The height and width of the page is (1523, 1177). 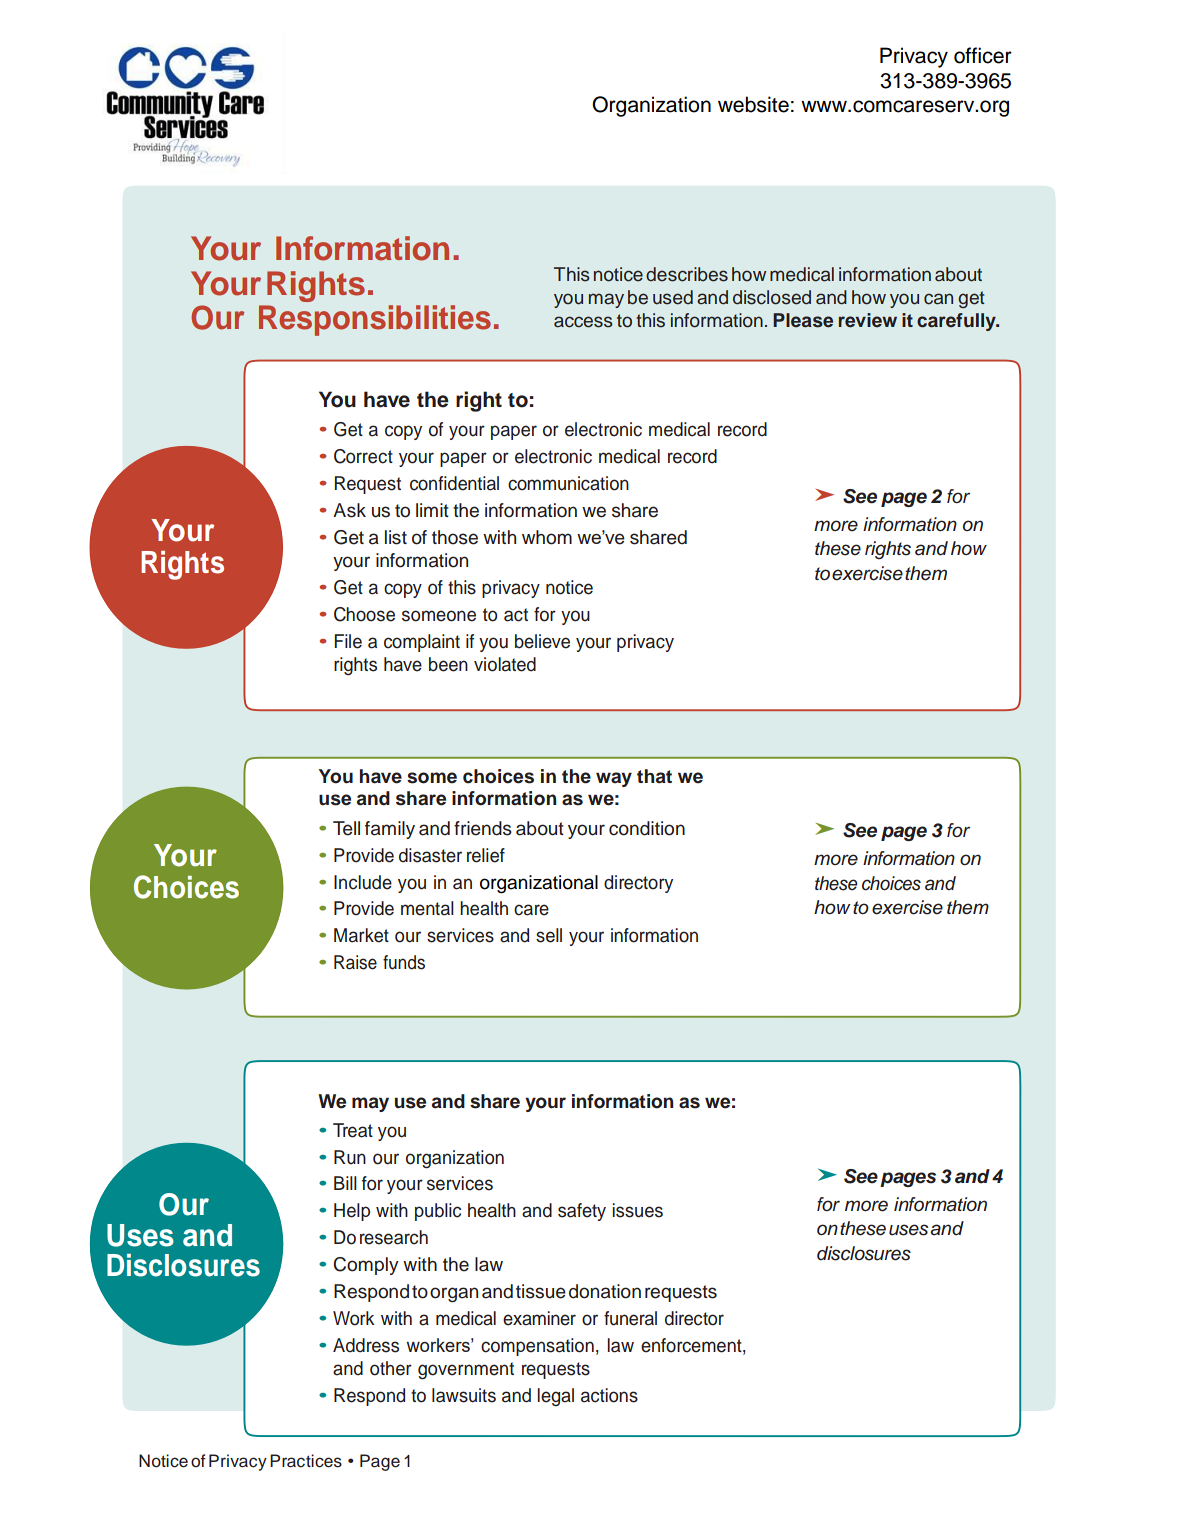 I want to click on limit, so click(x=432, y=510).
